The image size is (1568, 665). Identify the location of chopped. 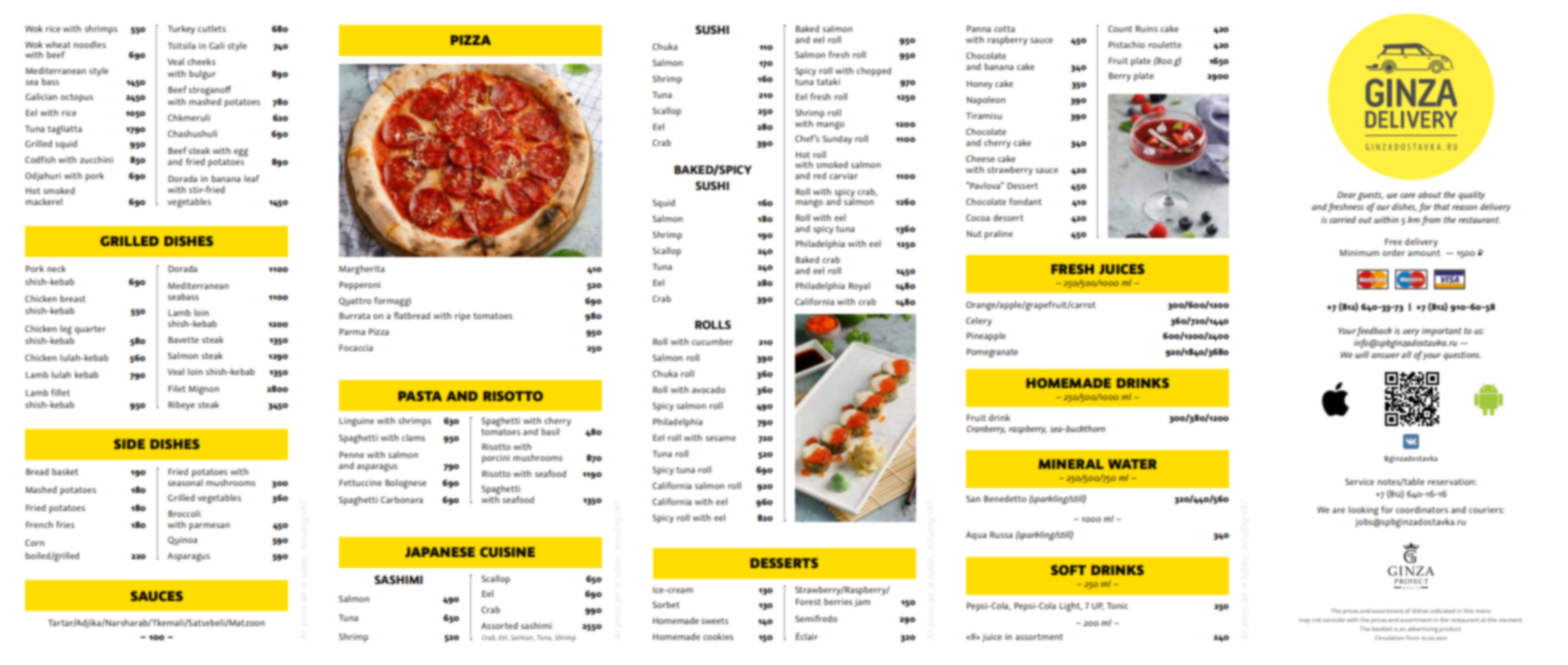
(873, 72).
